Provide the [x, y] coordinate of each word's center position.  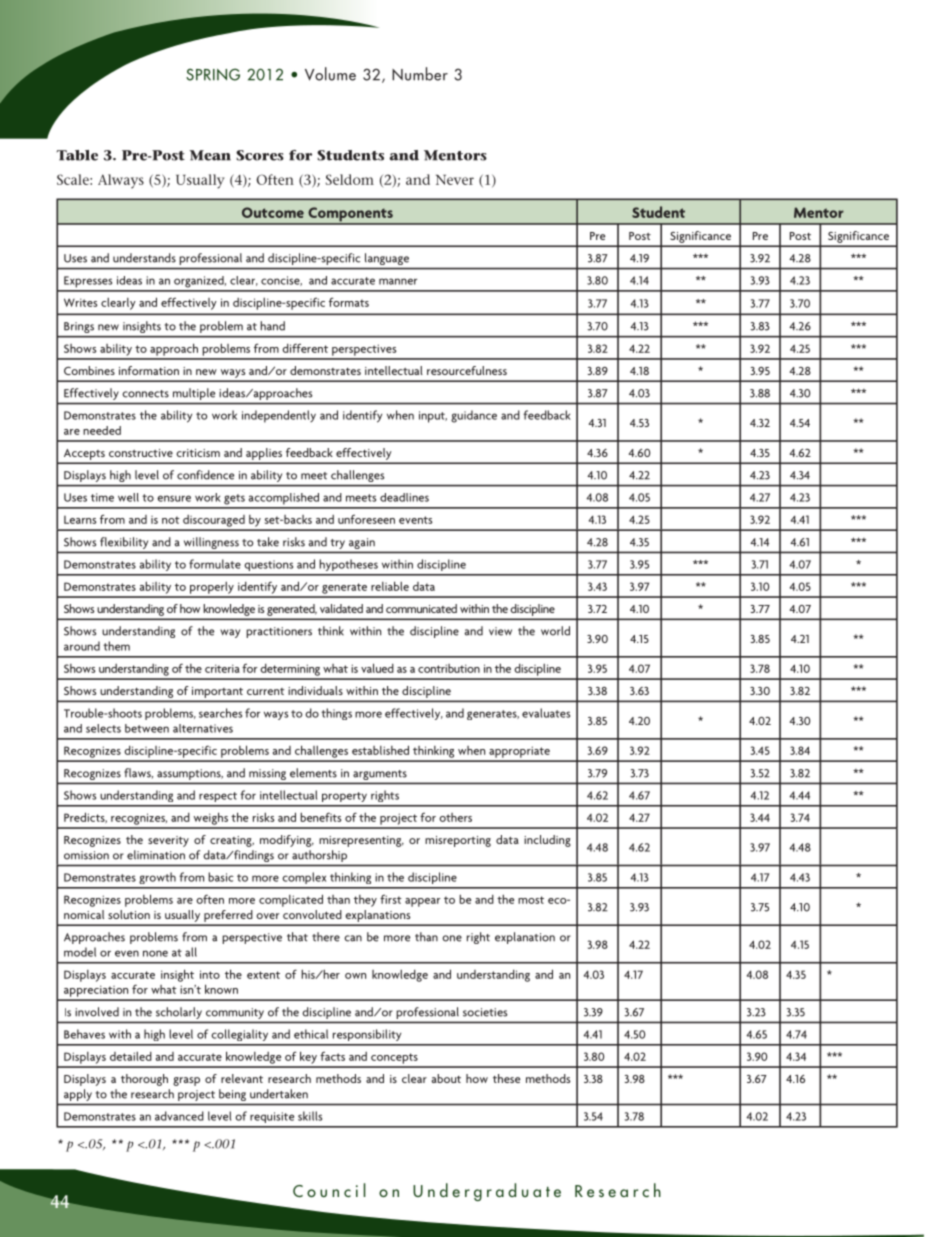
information [149, 370]
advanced [179, 1116]
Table [77, 155]
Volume [330, 74]
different [305, 348]
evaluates [546, 713]
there [326, 937]
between [147, 728]
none [155, 953]
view [500, 631]
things [336, 714]
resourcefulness [467, 370]
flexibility [124, 543]
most [531, 900]
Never [455, 180]
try [338, 544]
